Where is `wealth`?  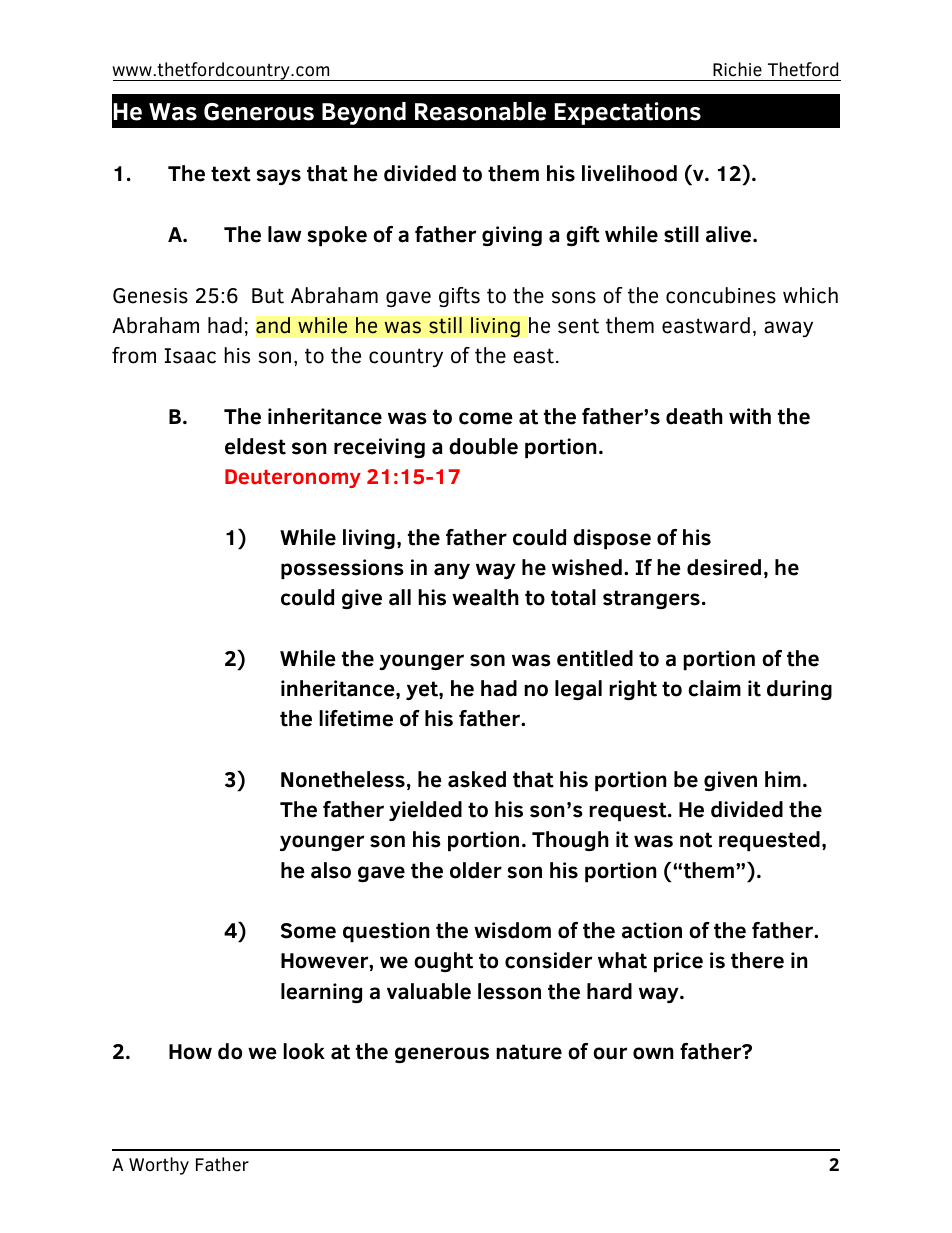
wealth is located at coordinates (485, 597).
